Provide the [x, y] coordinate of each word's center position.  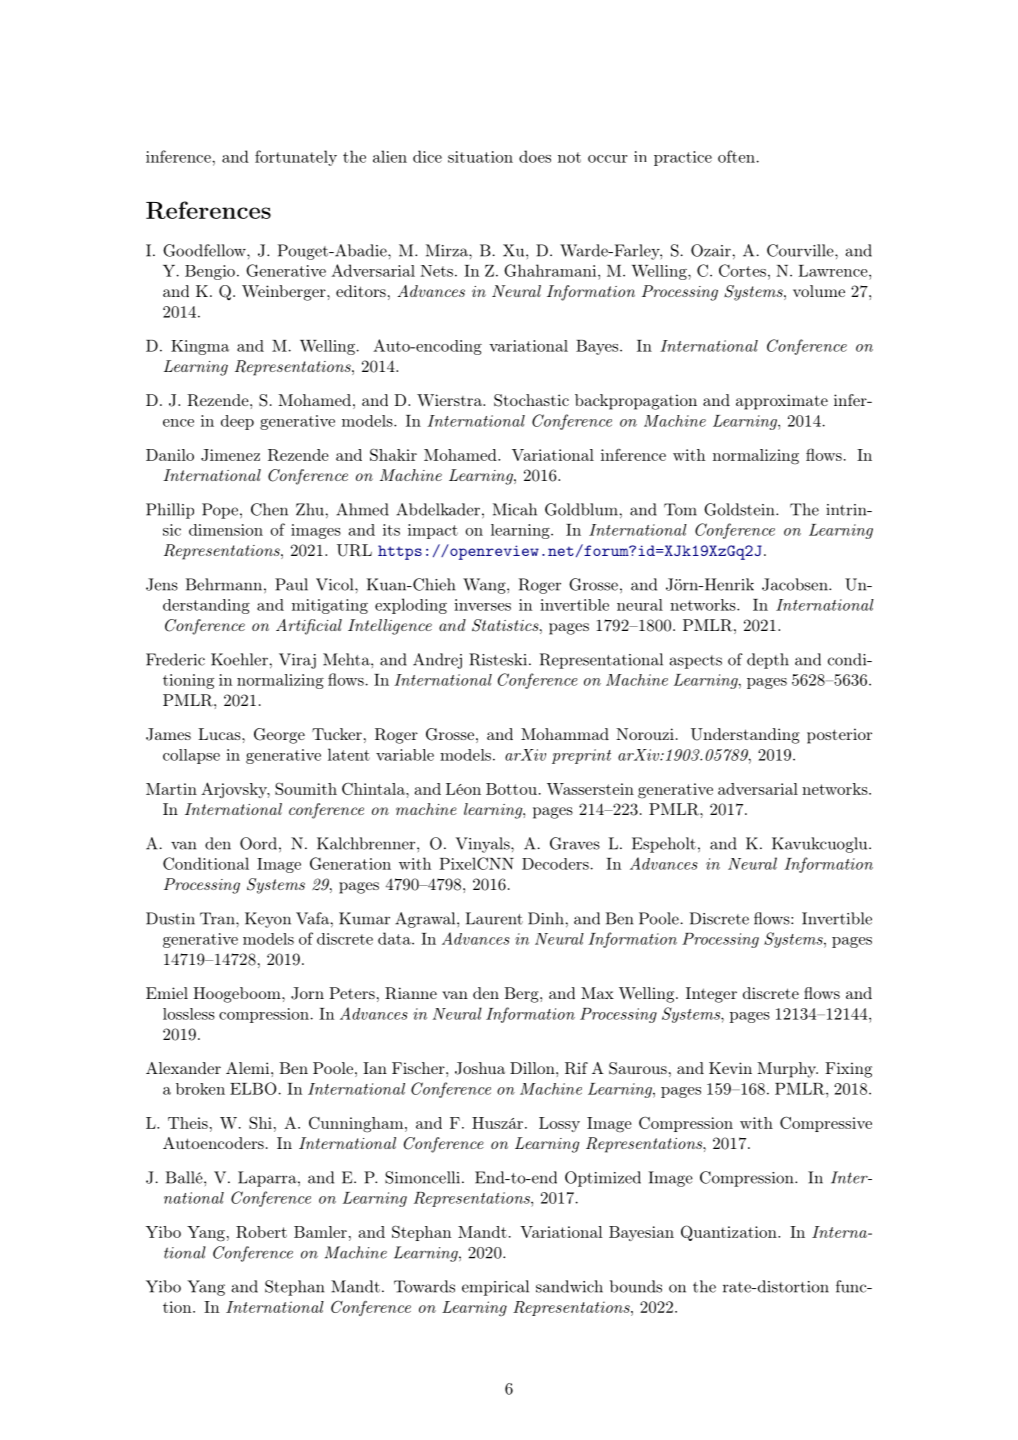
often [736, 156]
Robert [261, 1232]
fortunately [296, 158]
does [535, 156]
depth [768, 661]
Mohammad [565, 734]
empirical [495, 1288]
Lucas [220, 734]
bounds [636, 1286]
